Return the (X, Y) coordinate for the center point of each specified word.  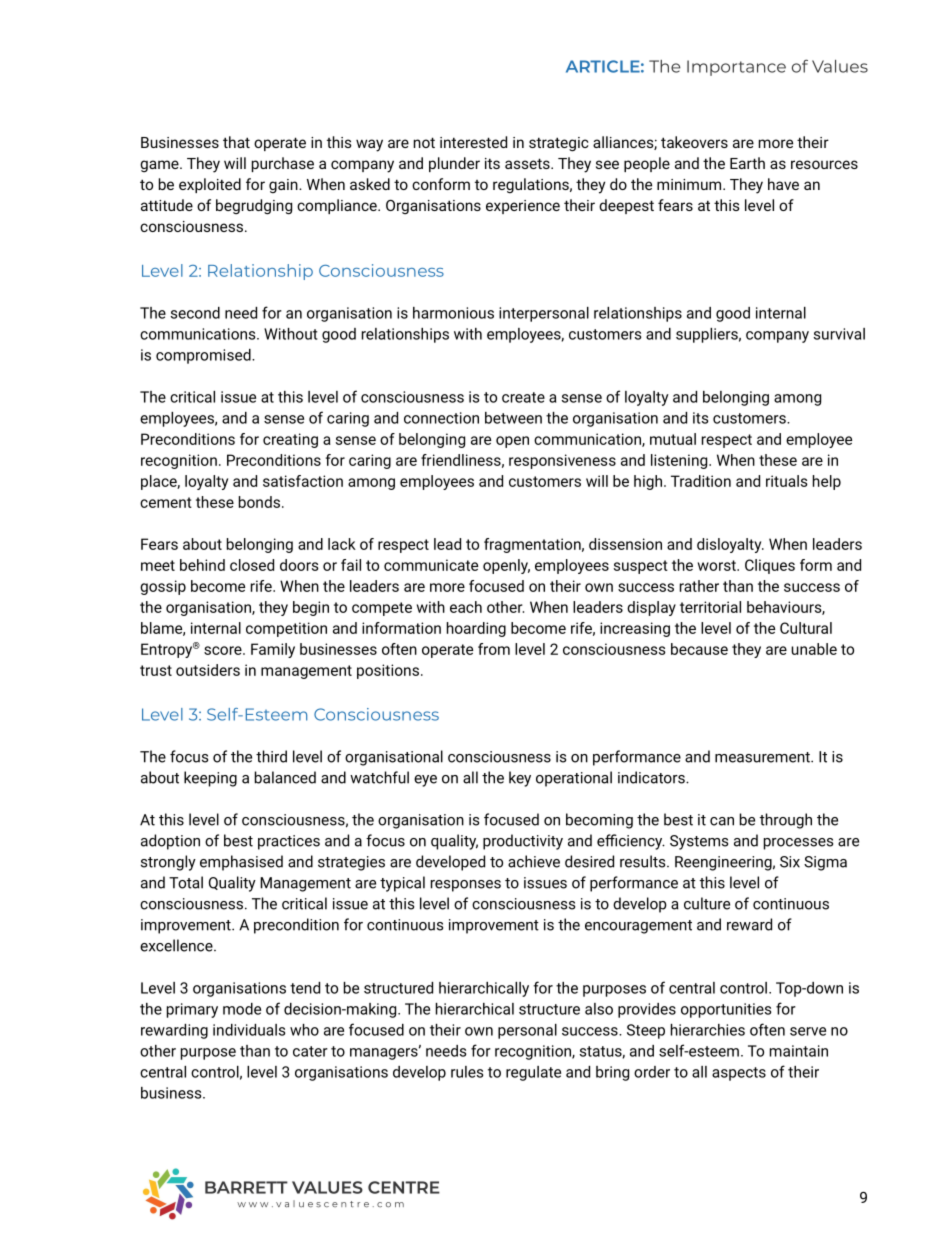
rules (467, 1072)
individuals (249, 1030)
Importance (736, 68)
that (236, 142)
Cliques (770, 566)
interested (473, 142)
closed (252, 565)
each (466, 607)
